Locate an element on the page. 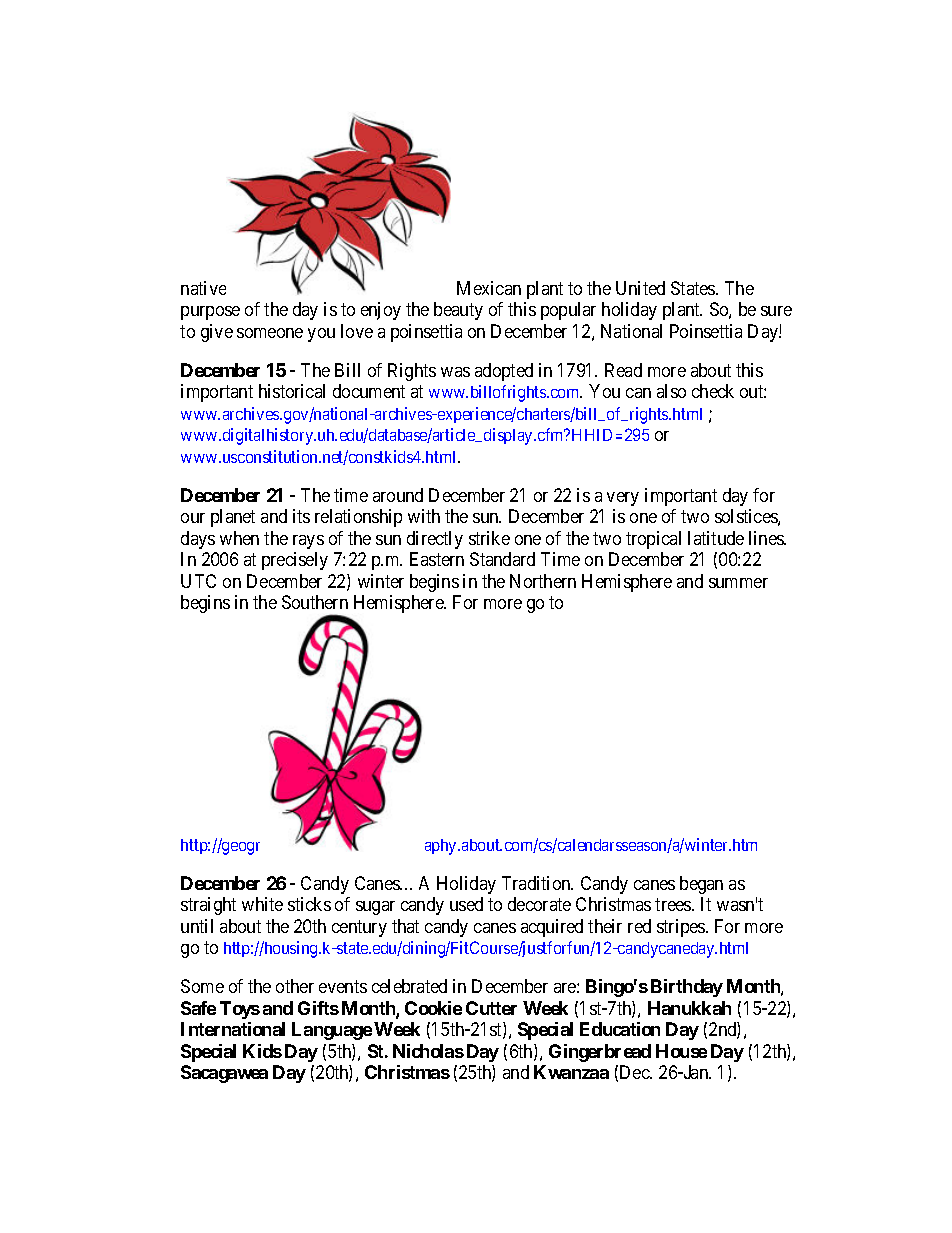 Image resolution: width=952 pixels, height=1233 pixels. Tradition is located at coordinates (537, 883).
